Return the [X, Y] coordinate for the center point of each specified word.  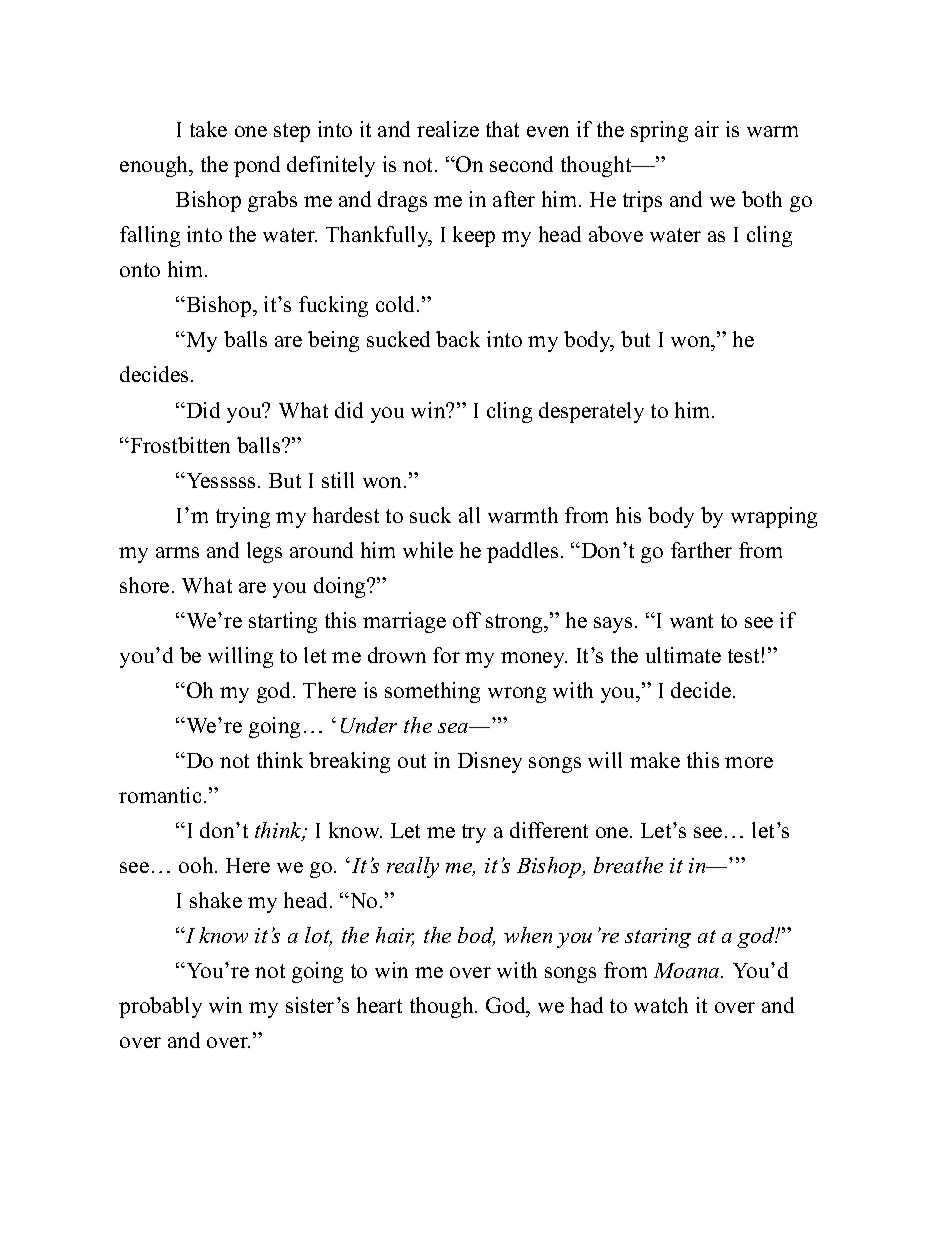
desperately [591, 412]
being [333, 341]
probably [160, 1007]
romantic [160, 795]
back [458, 339]
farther [701, 550]
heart [379, 1005]
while [428, 550]
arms [177, 552]
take [208, 129]
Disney [490, 762]
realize [448, 129]
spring [659, 131]
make [655, 760]
